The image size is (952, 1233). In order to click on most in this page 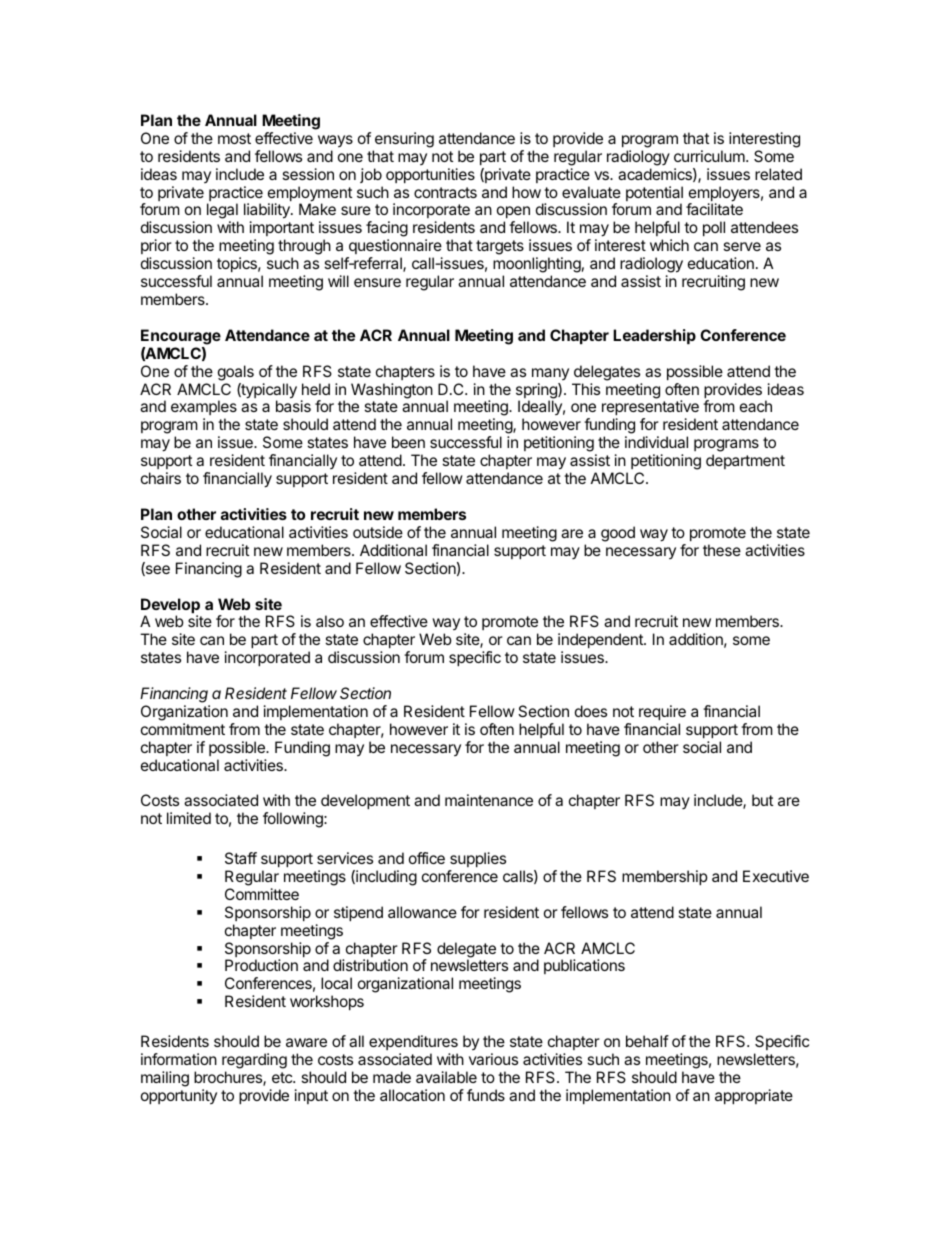, I will do `click(234, 138)`.
